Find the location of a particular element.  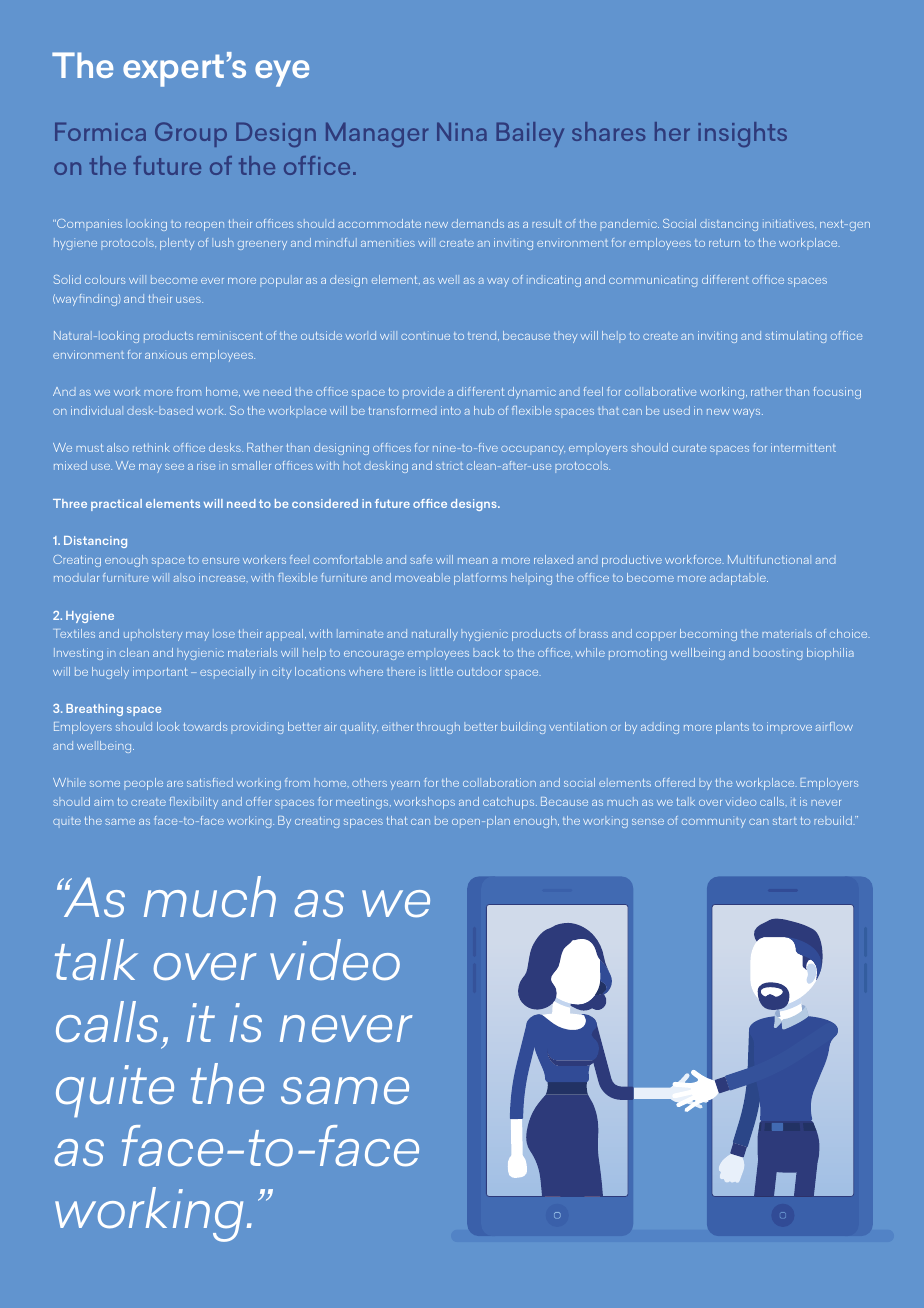

strict is located at coordinates (449, 466).
